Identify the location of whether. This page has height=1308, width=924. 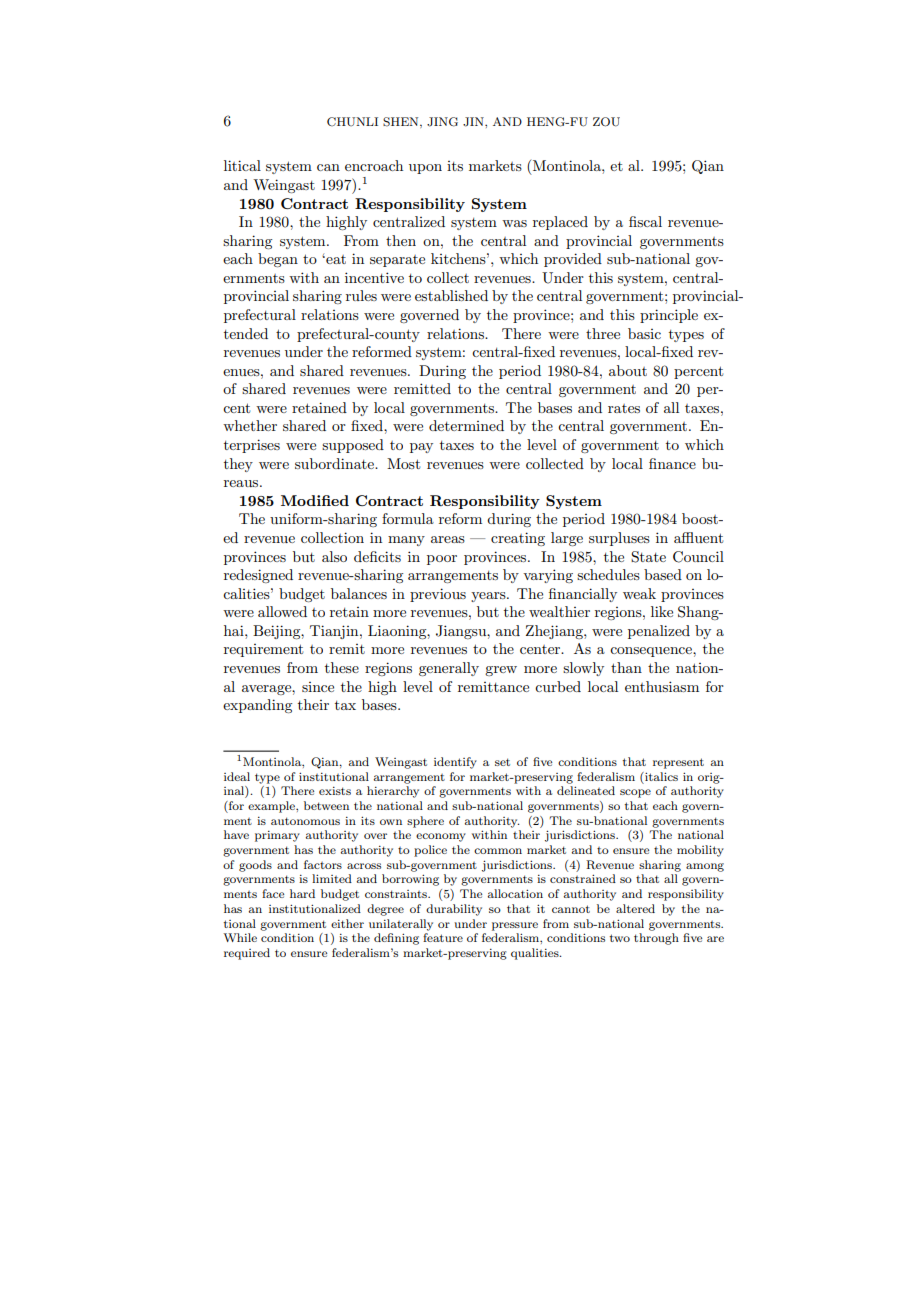
(250, 425).
